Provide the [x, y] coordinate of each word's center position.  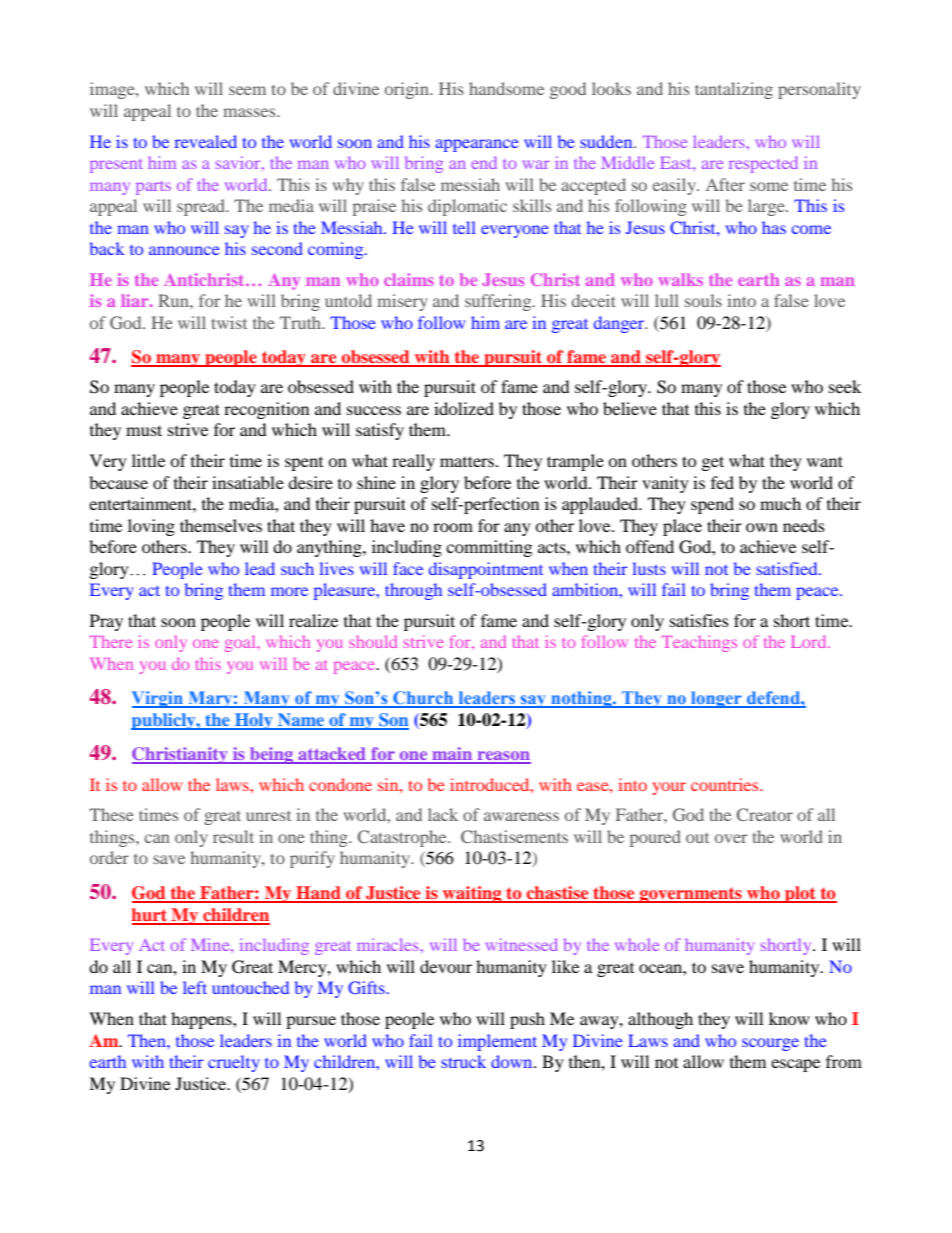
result [233, 836]
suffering [499, 302]
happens [202, 1020]
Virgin [158, 699]
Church [423, 699]
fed [722, 482]
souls [703, 300]
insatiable [248, 482]
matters [467, 461]
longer [716, 699]
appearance [477, 145]
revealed [206, 141]
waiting [472, 894]
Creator [765, 814]
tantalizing [734, 90]
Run [174, 300]
